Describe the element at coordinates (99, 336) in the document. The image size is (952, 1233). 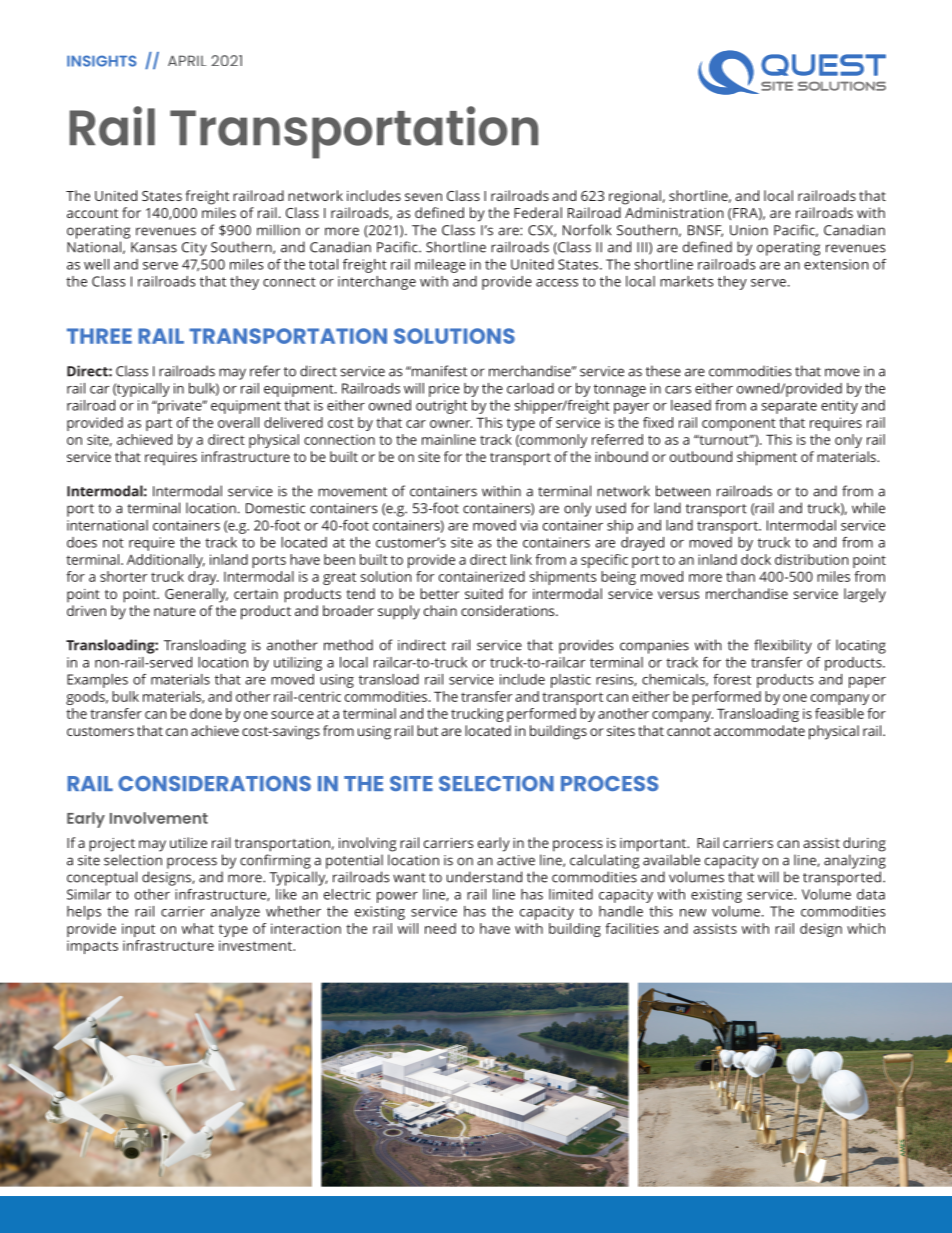
I see `THREE` at that location.
